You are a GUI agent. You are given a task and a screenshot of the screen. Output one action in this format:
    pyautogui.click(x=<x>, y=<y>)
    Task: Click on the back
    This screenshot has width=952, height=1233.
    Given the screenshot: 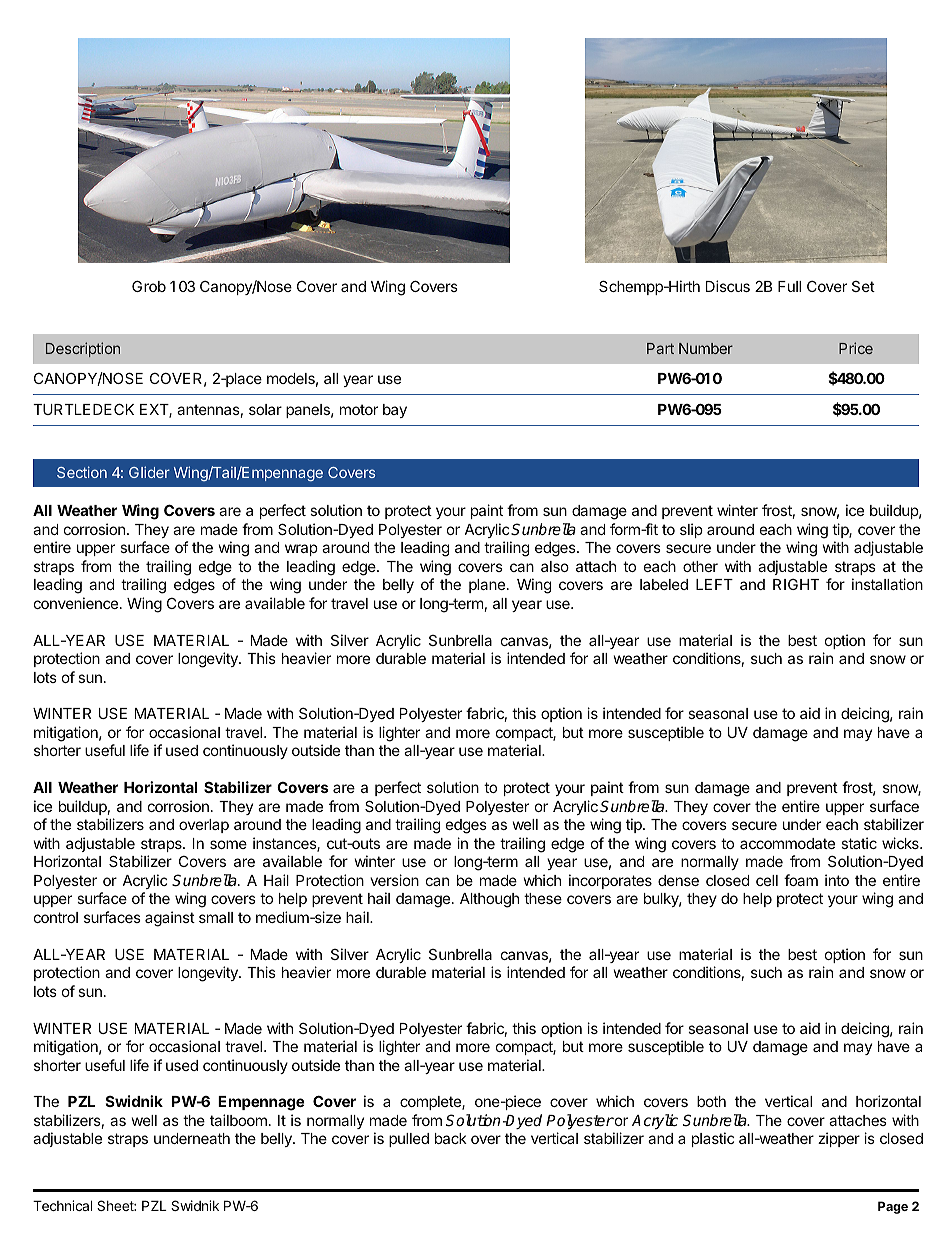 What is the action you would take?
    pyautogui.click(x=451, y=1138)
